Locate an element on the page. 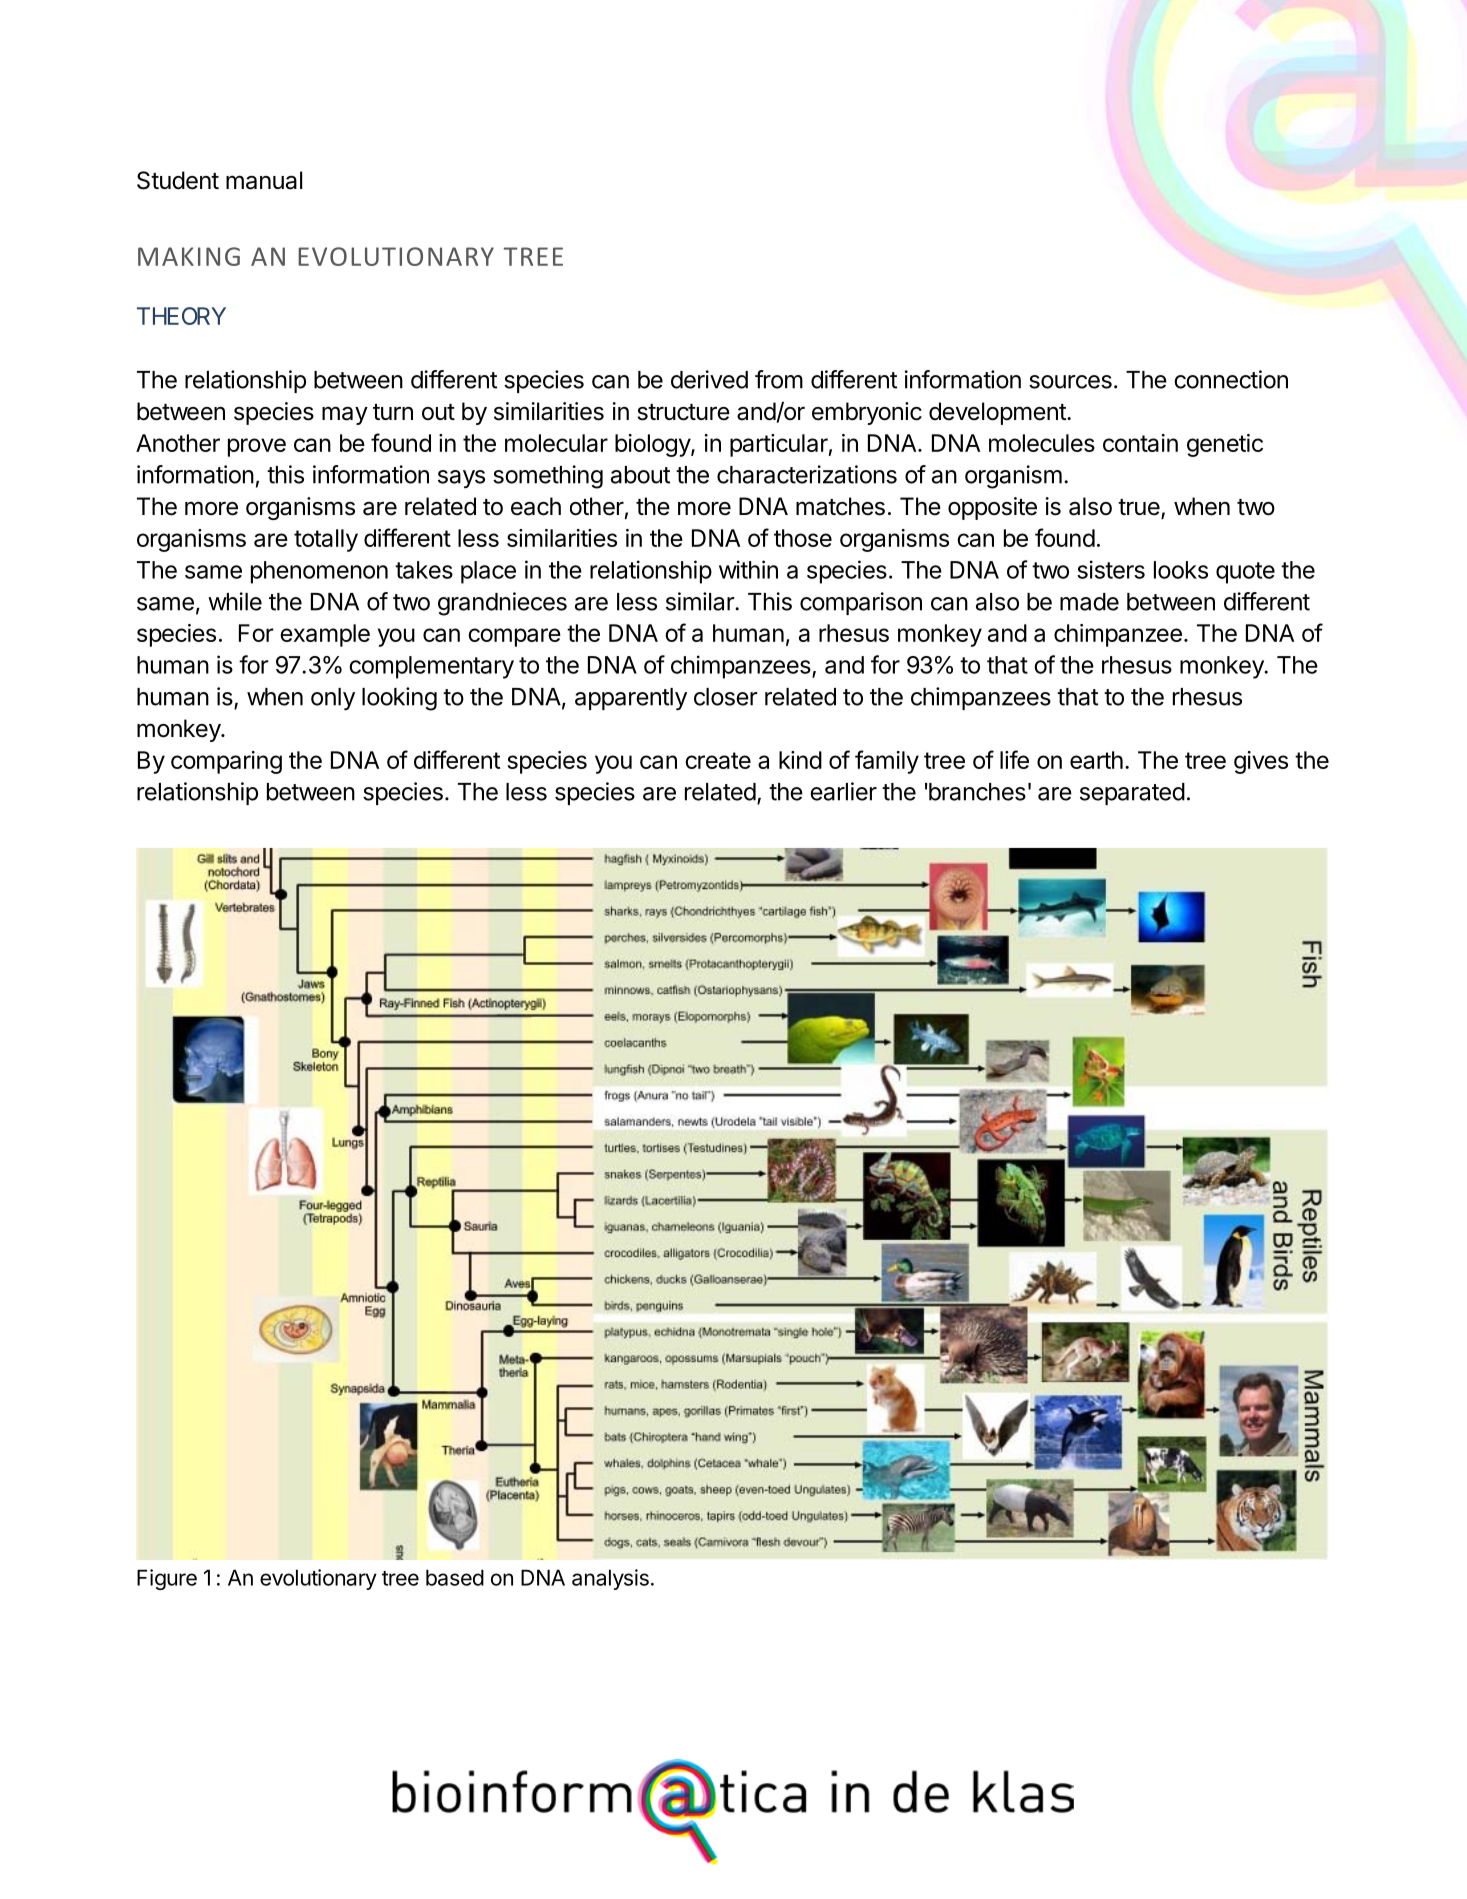 The image size is (1467, 1899). earlier is located at coordinates (843, 791).
